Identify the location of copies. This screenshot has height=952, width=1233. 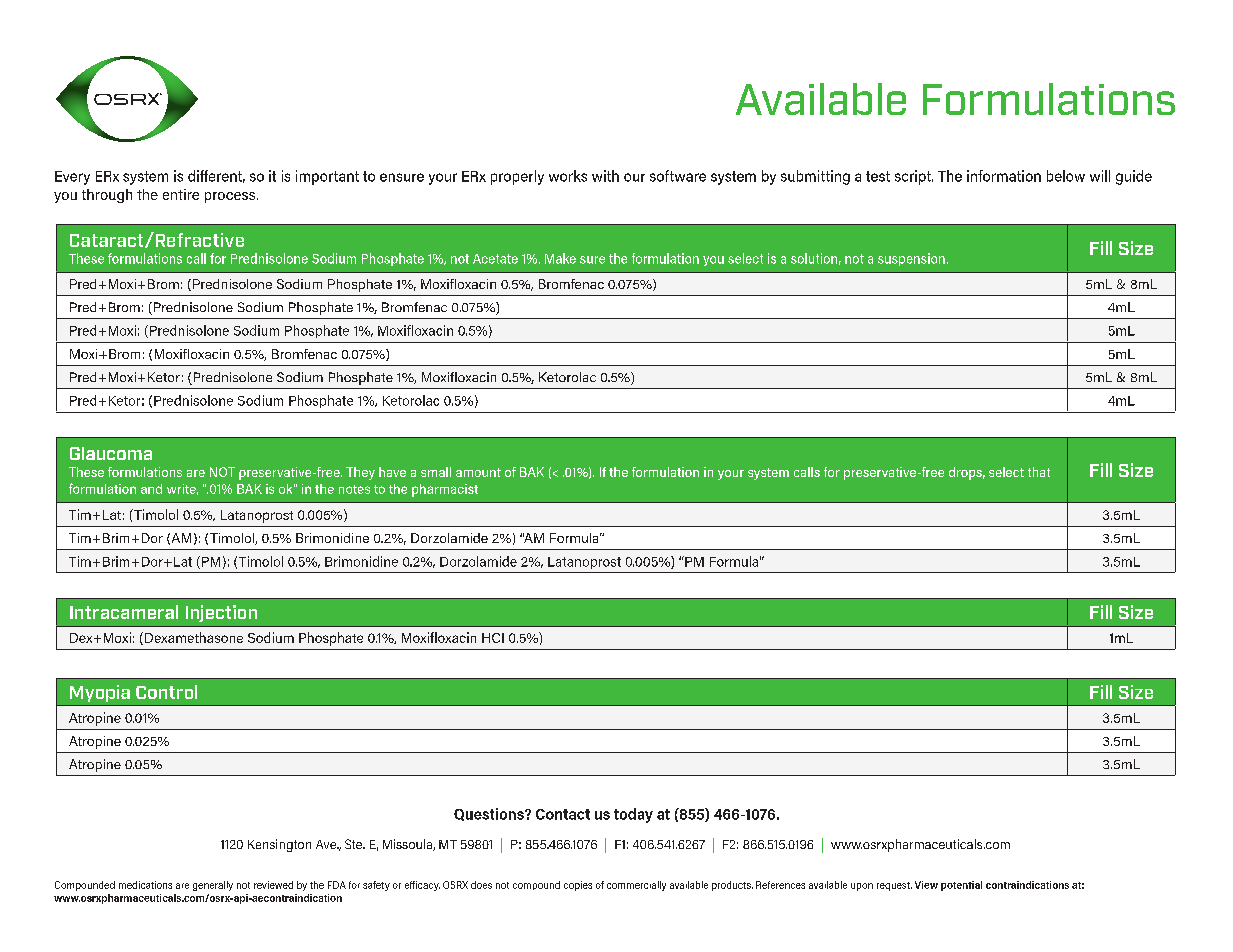
(578, 886).
